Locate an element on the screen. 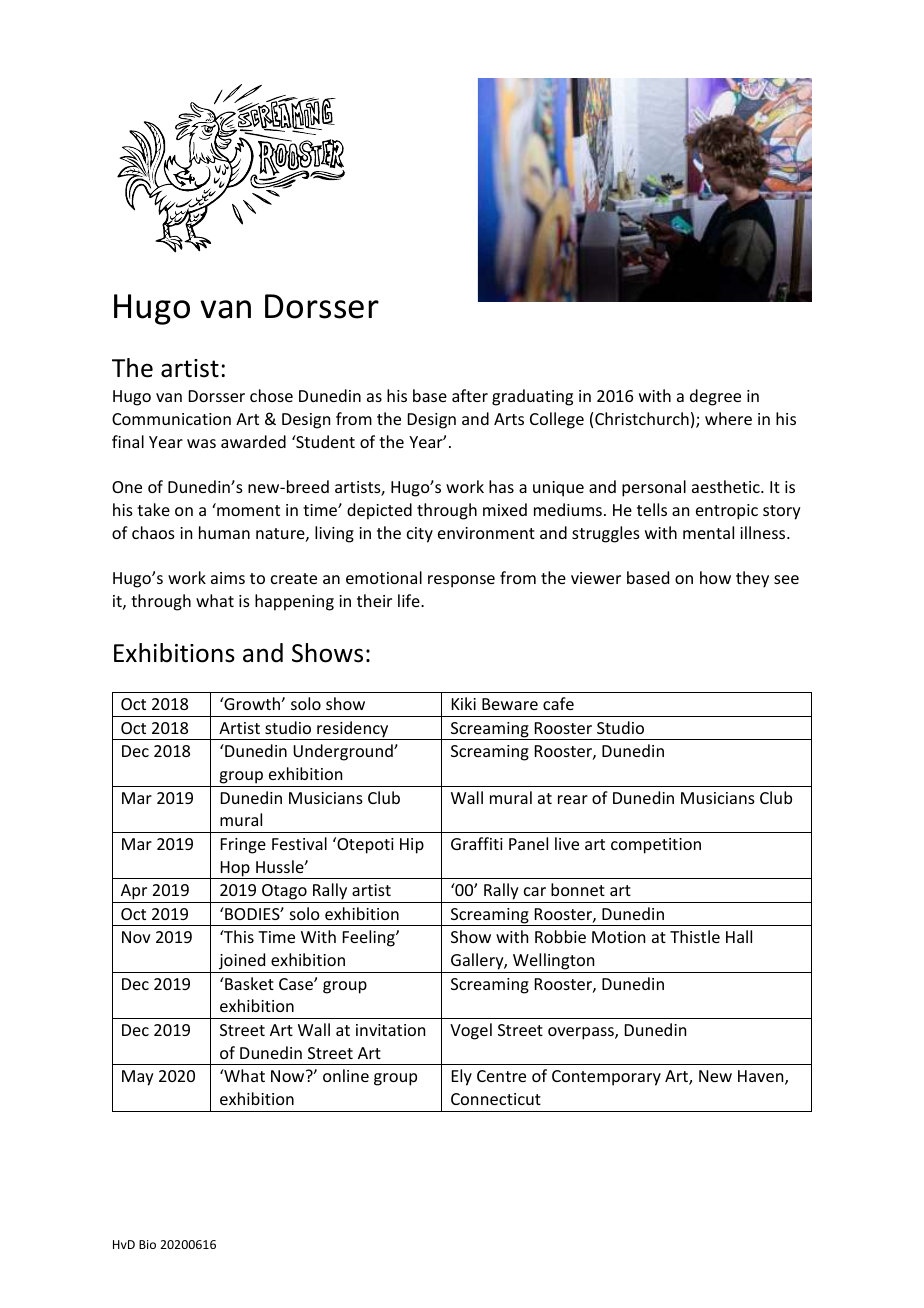 The width and height of the screenshot is (924, 1308). after is located at coordinates (470, 395).
